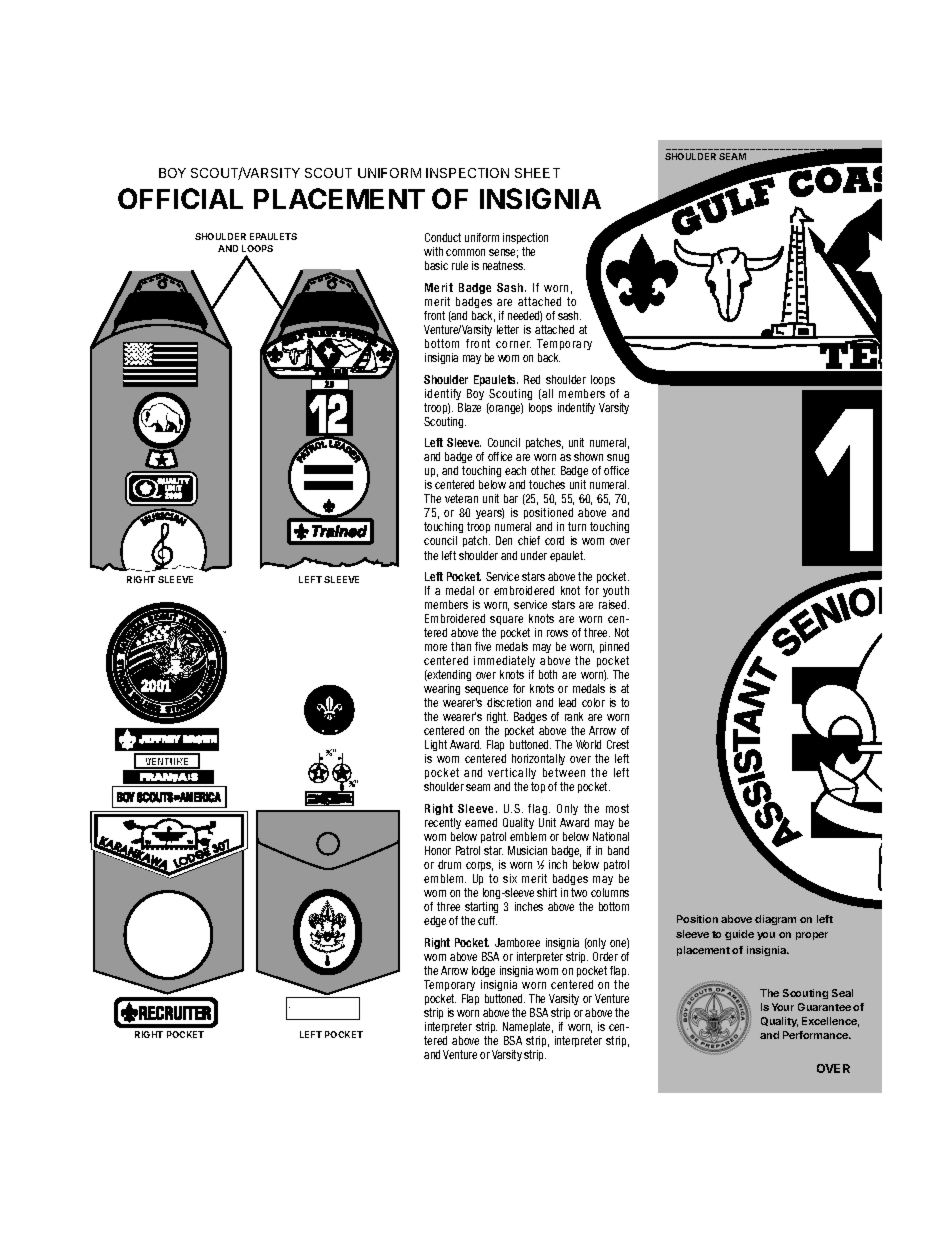  What do you see at coordinates (504, 265) in the screenshot?
I see `neatness` at bounding box center [504, 265].
